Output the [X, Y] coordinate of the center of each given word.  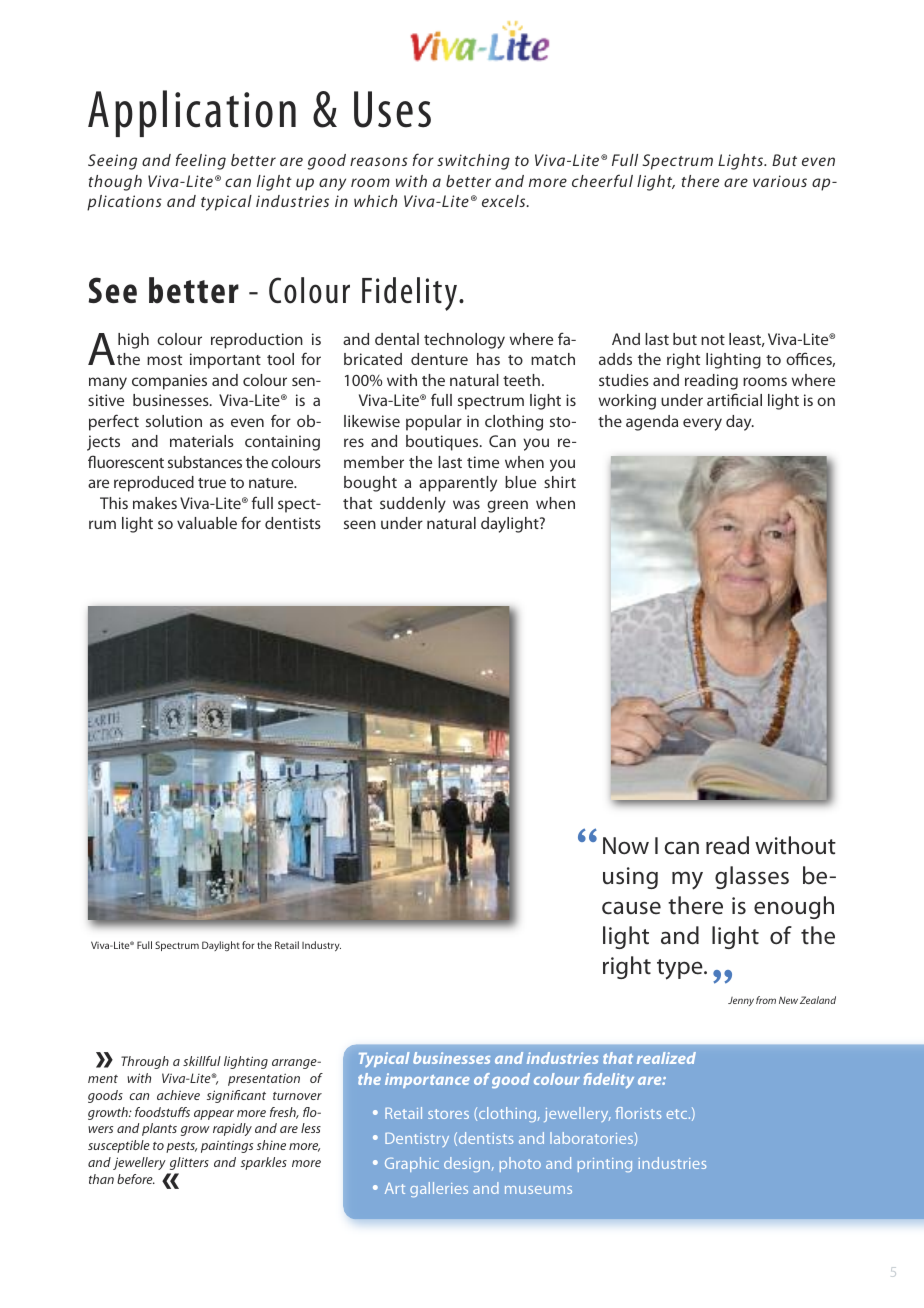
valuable [207, 523]
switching [473, 162]
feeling [200, 161]
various [780, 181]
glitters [189, 1163]
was [466, 504]
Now [626, 846]
